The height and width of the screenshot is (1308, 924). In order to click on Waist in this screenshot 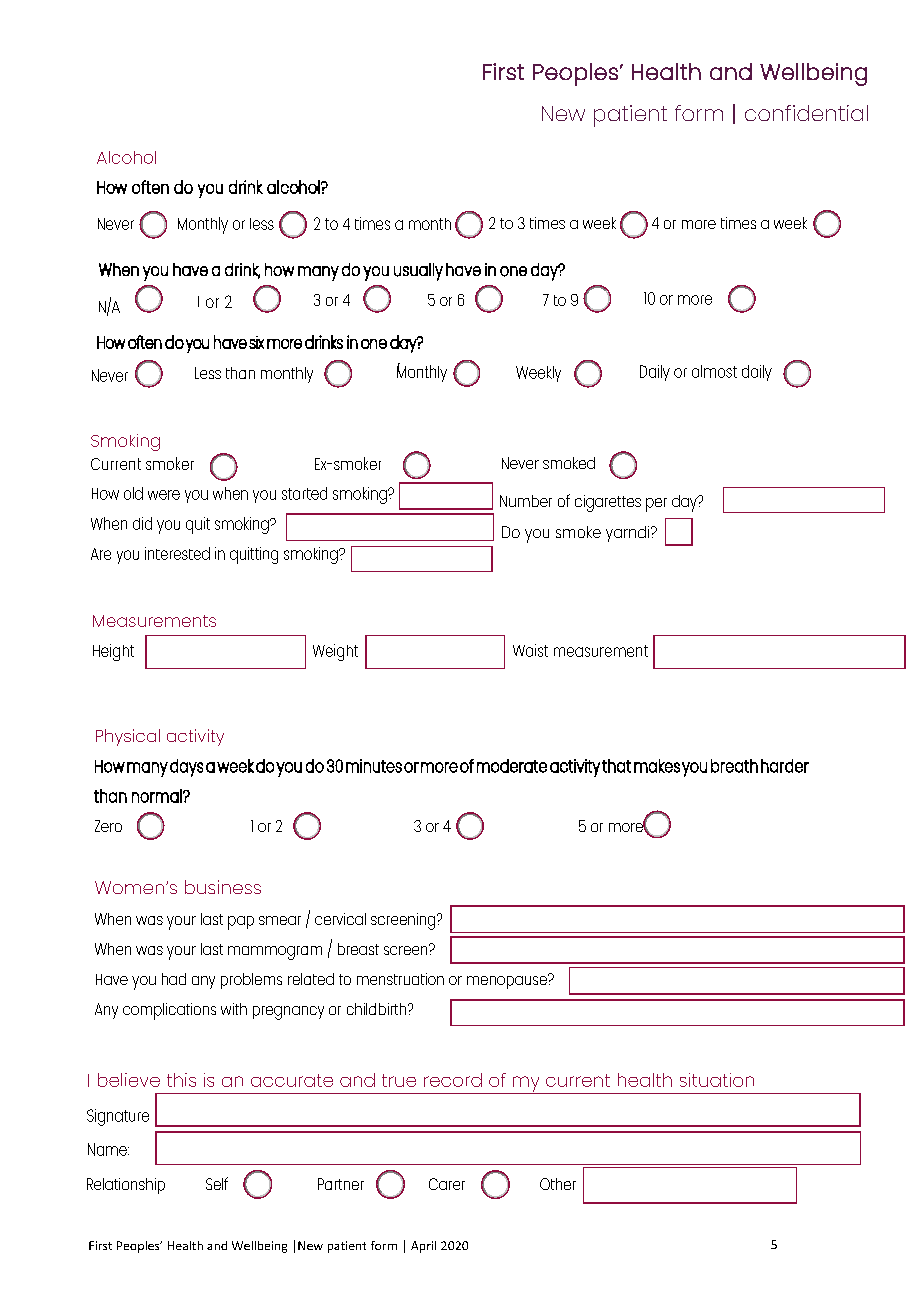, I will do `click(530, 650)`.
